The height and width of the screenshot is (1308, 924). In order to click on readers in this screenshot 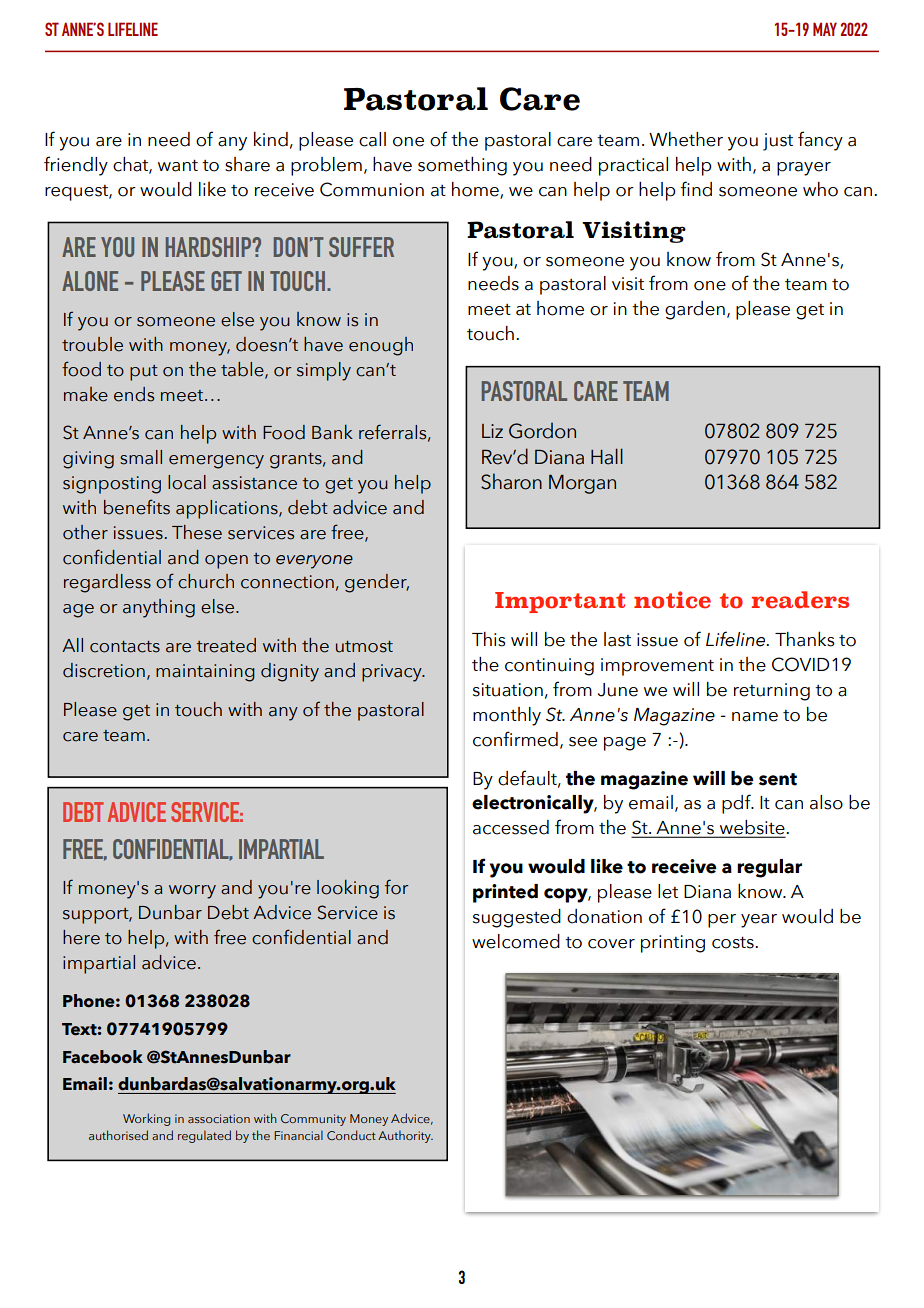, I will do `click(800, 600)`.
